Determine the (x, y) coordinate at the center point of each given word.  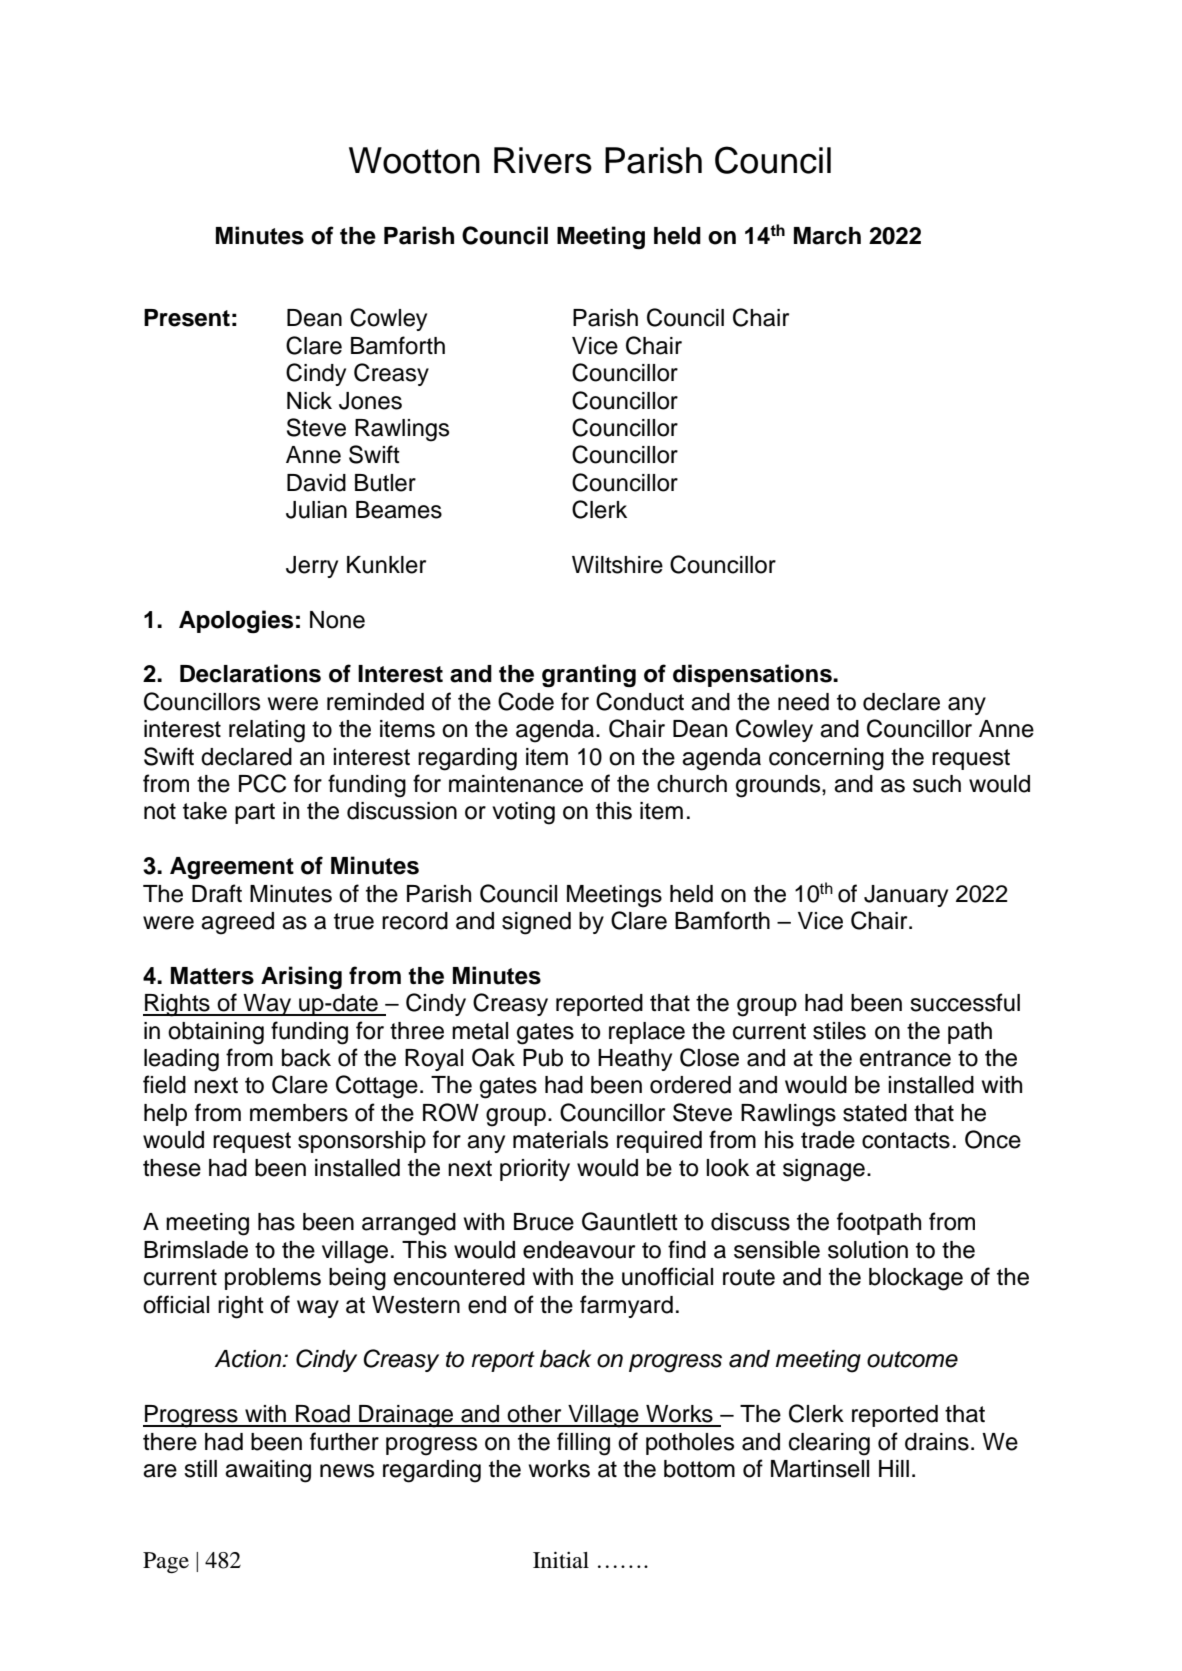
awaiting (268, 1471)
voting (523, 813)
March (827, 236)
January (906, 896)
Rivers (543, 160)
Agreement (232, 868)
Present (187, 318)
